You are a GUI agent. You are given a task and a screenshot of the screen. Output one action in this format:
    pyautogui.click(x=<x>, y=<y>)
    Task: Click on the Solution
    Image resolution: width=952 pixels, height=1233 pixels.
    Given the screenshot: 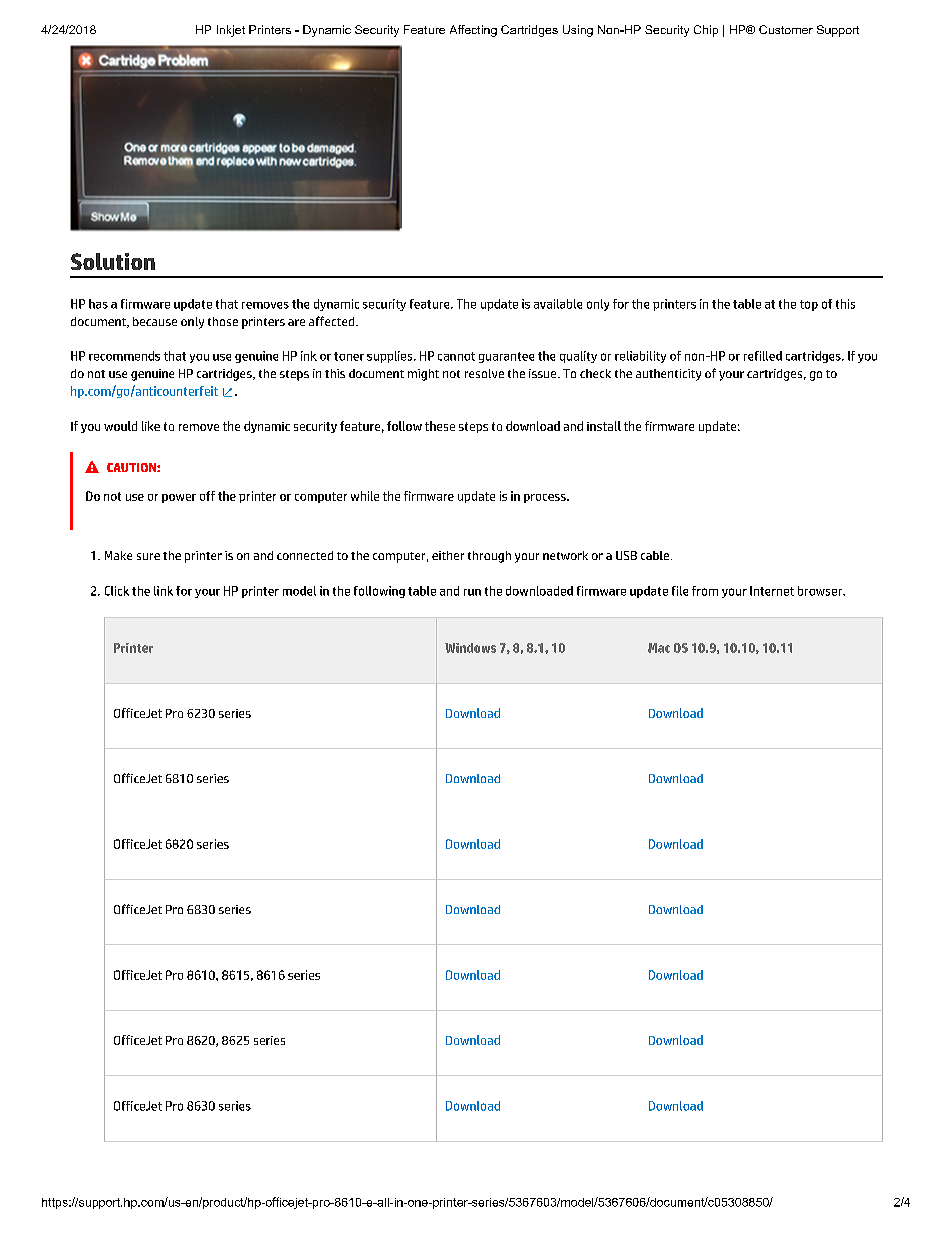 What is the action you would take?
    pyautogui.click(x=113, y=261)
